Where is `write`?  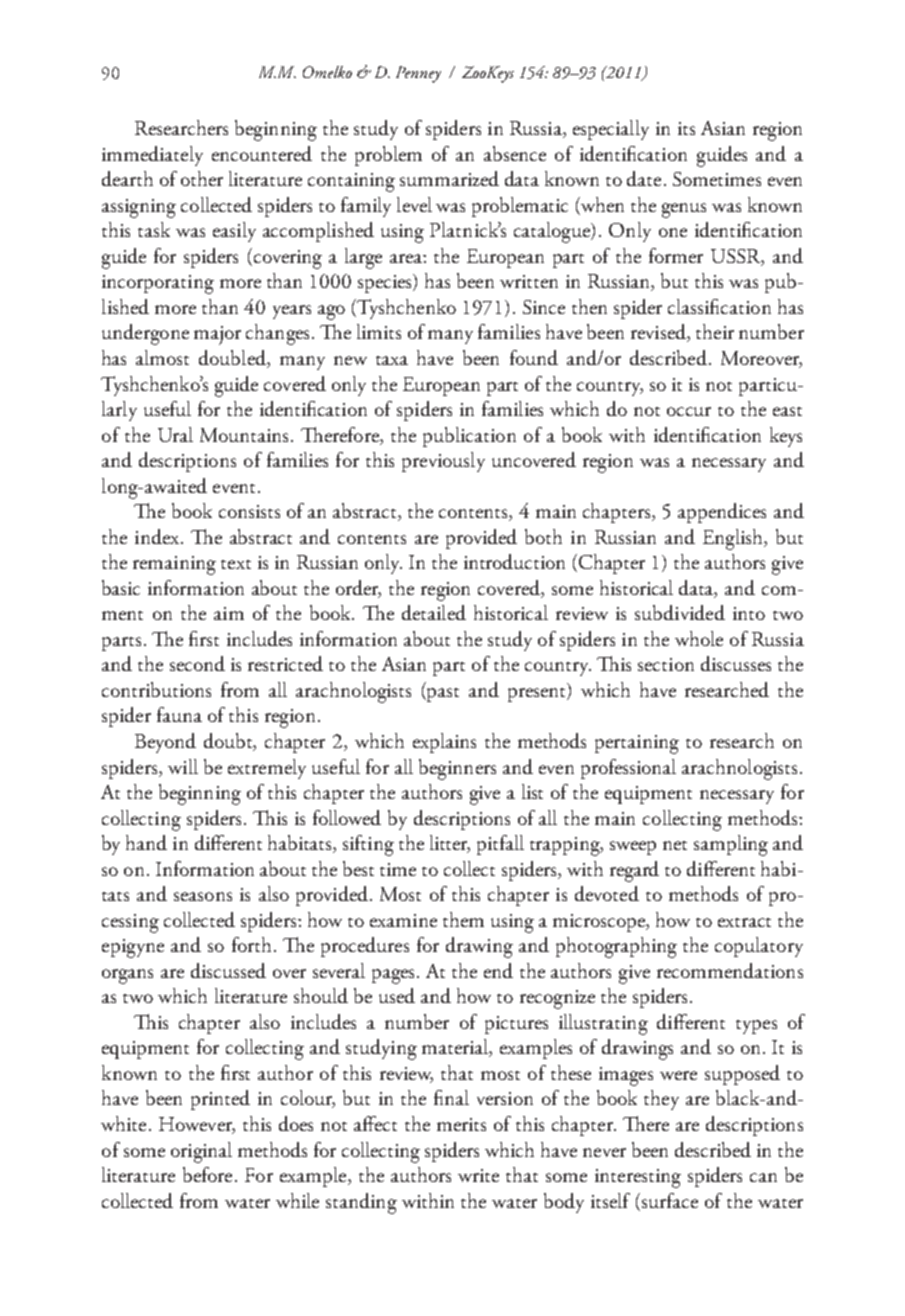
write is located at coordinates (478, 1175).
